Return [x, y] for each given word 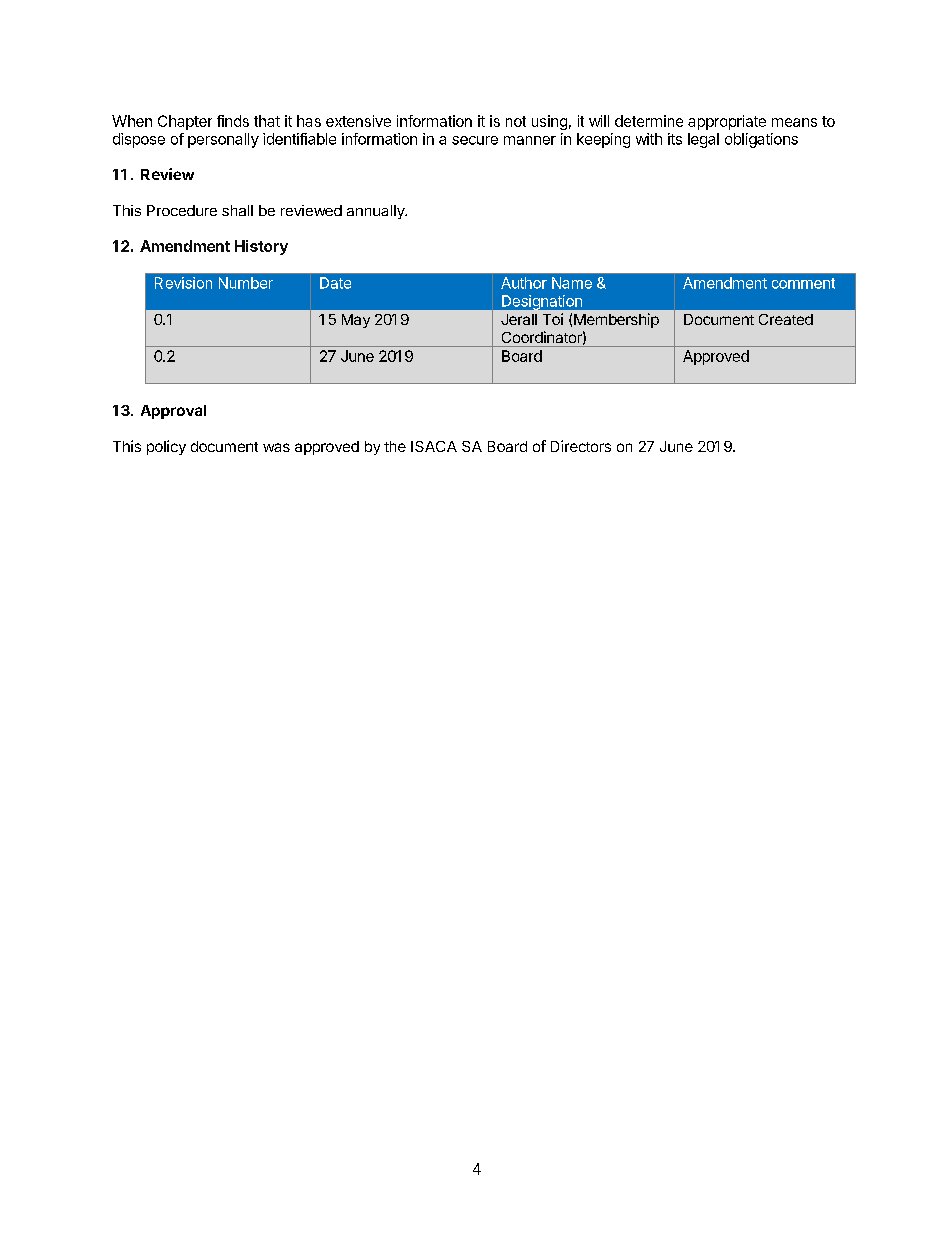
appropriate [727, 122]
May [356, 321]
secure [475, 140]
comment [803, 283]
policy [166, 447]
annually [377, 212]
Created [786, 319]
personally [223, 140]
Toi [553, 319]
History [261, 247]
